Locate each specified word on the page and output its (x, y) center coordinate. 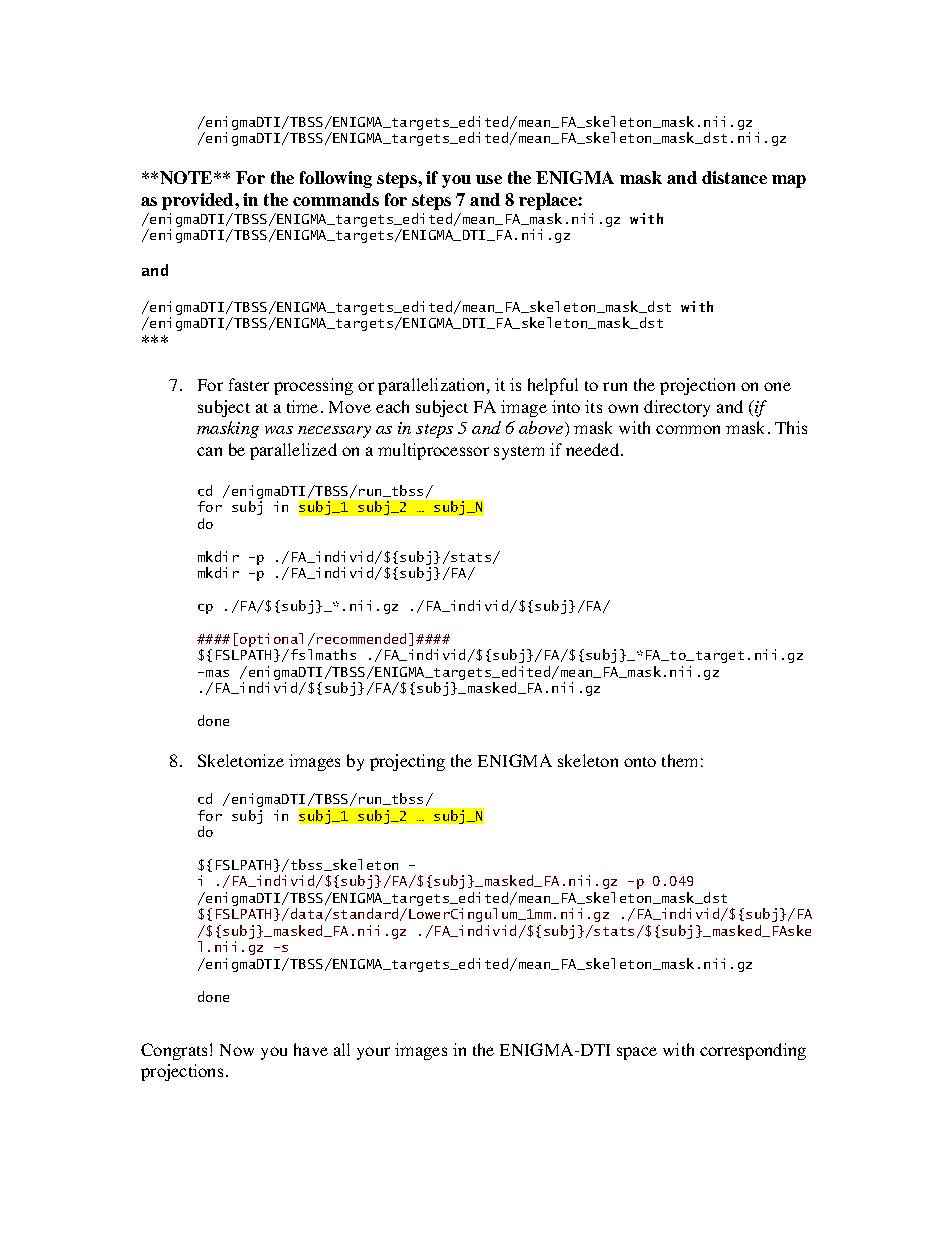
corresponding (753, 1051)
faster (249, 384)
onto (640, 762)
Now (237, 1050)
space (637, 1053)
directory (677, 408)
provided (199, 201)
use (489, 179)
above (542, 429)
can (209, 451)
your (373, 1053)
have (311, 1049)
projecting (407, 762)
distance (734, 177)
